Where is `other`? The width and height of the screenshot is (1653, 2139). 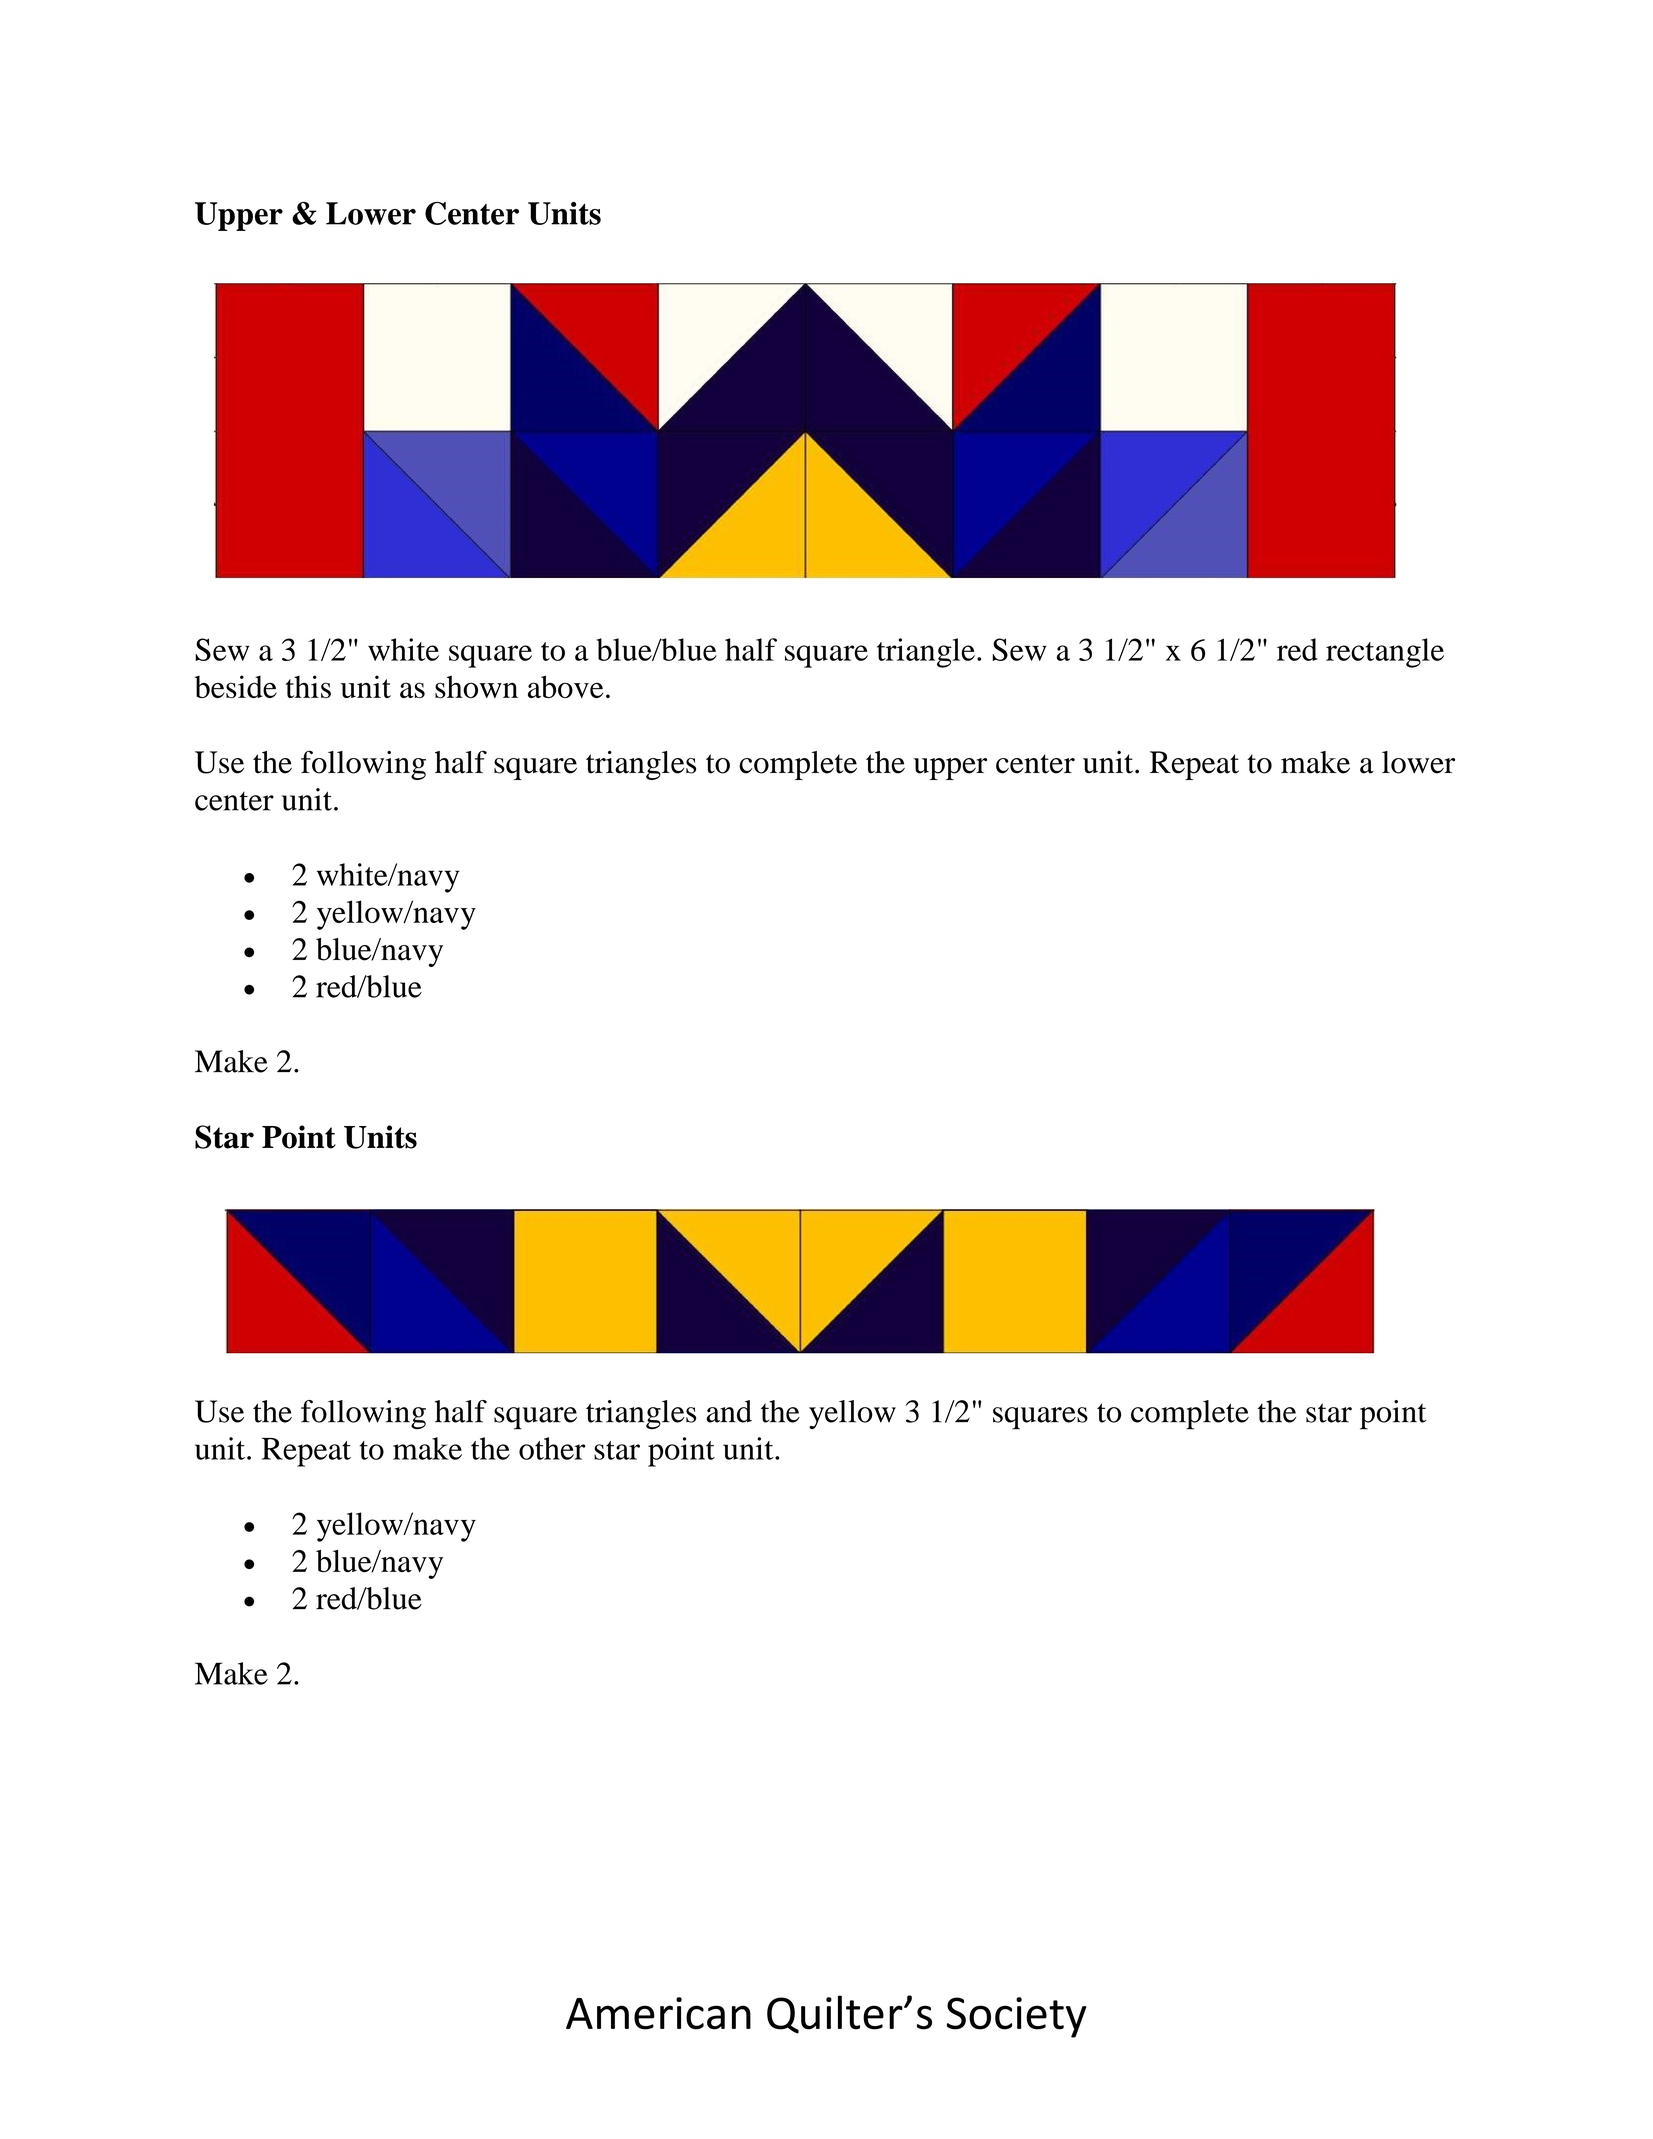 other is located at coordinates (552, 1448).
